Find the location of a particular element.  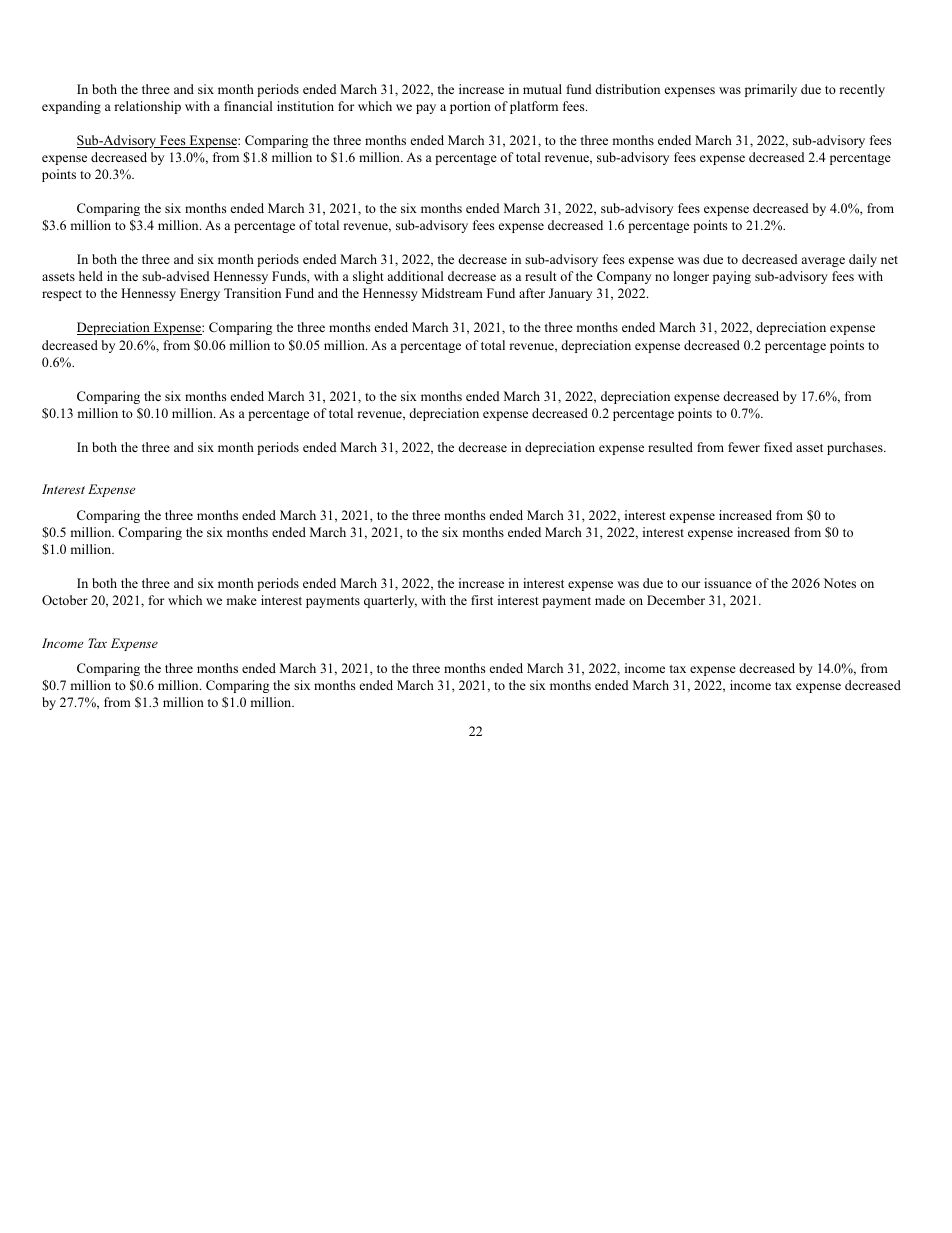

Midstream is located at coordinates (452, 293).
